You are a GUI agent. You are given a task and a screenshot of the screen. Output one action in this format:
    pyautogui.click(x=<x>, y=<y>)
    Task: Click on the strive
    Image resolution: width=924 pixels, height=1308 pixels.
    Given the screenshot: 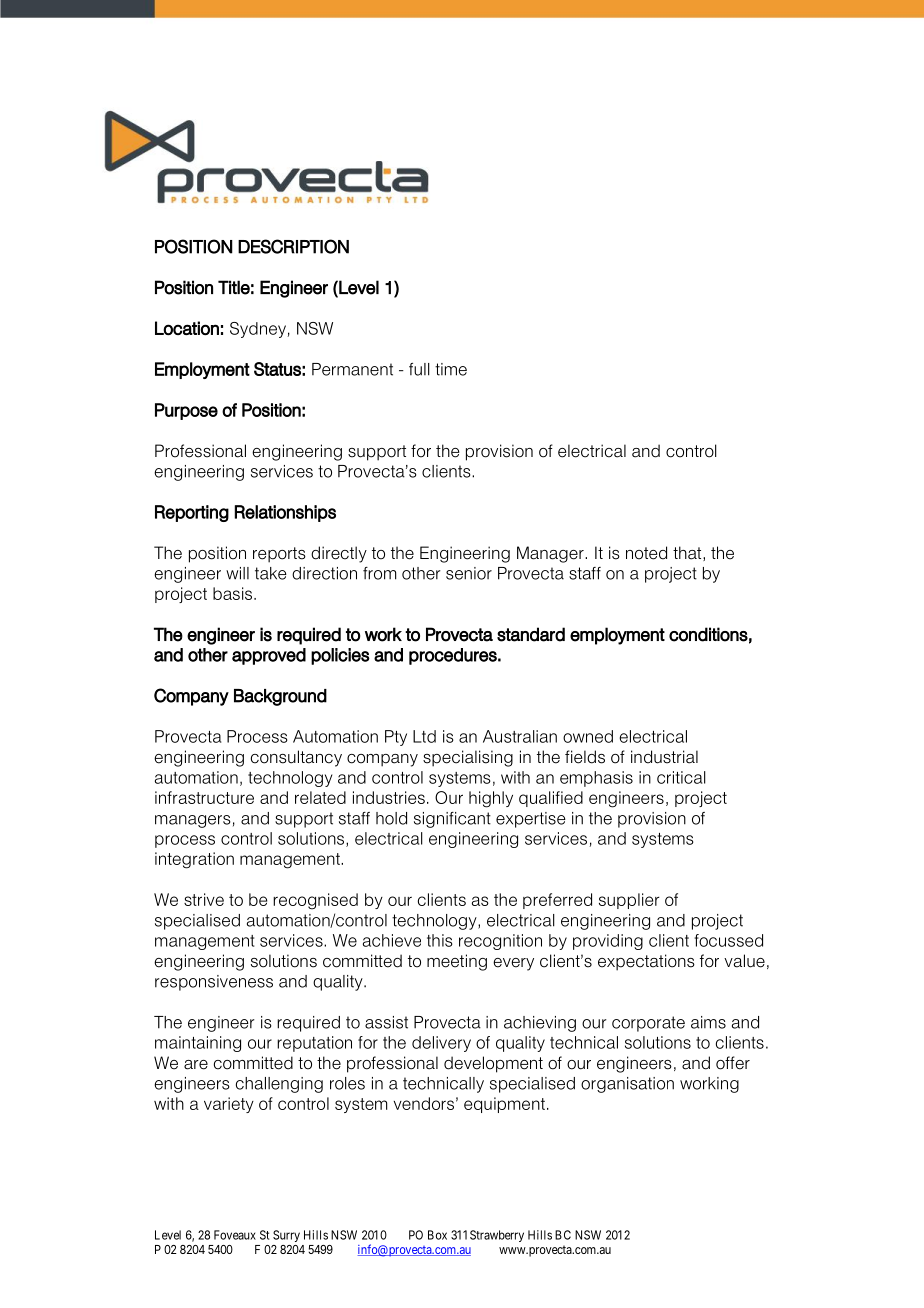 What is the action you would take?
    pyautogui.click(x=204, y=899)
